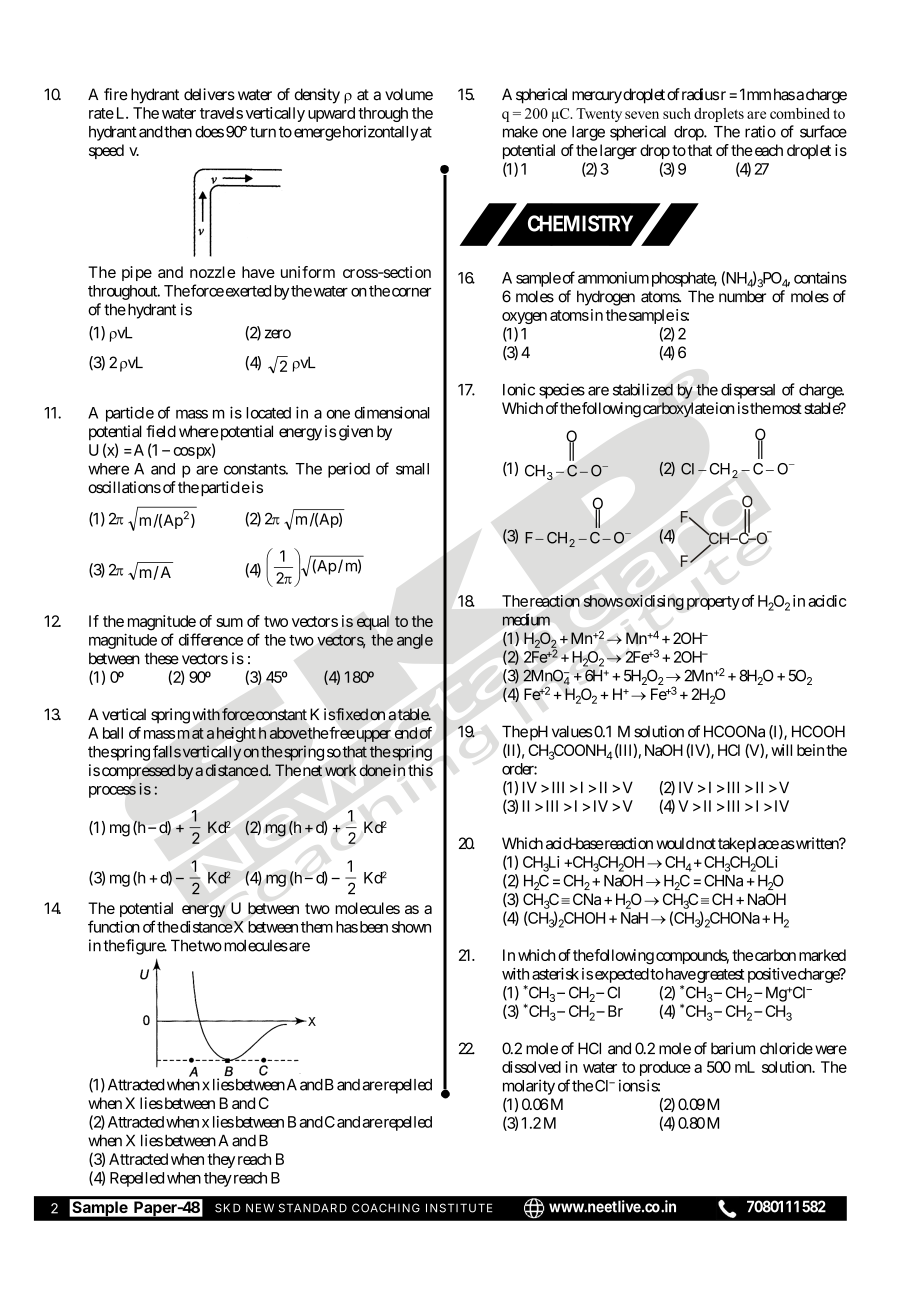  I want to click on SKD, so click(227, 1208).
